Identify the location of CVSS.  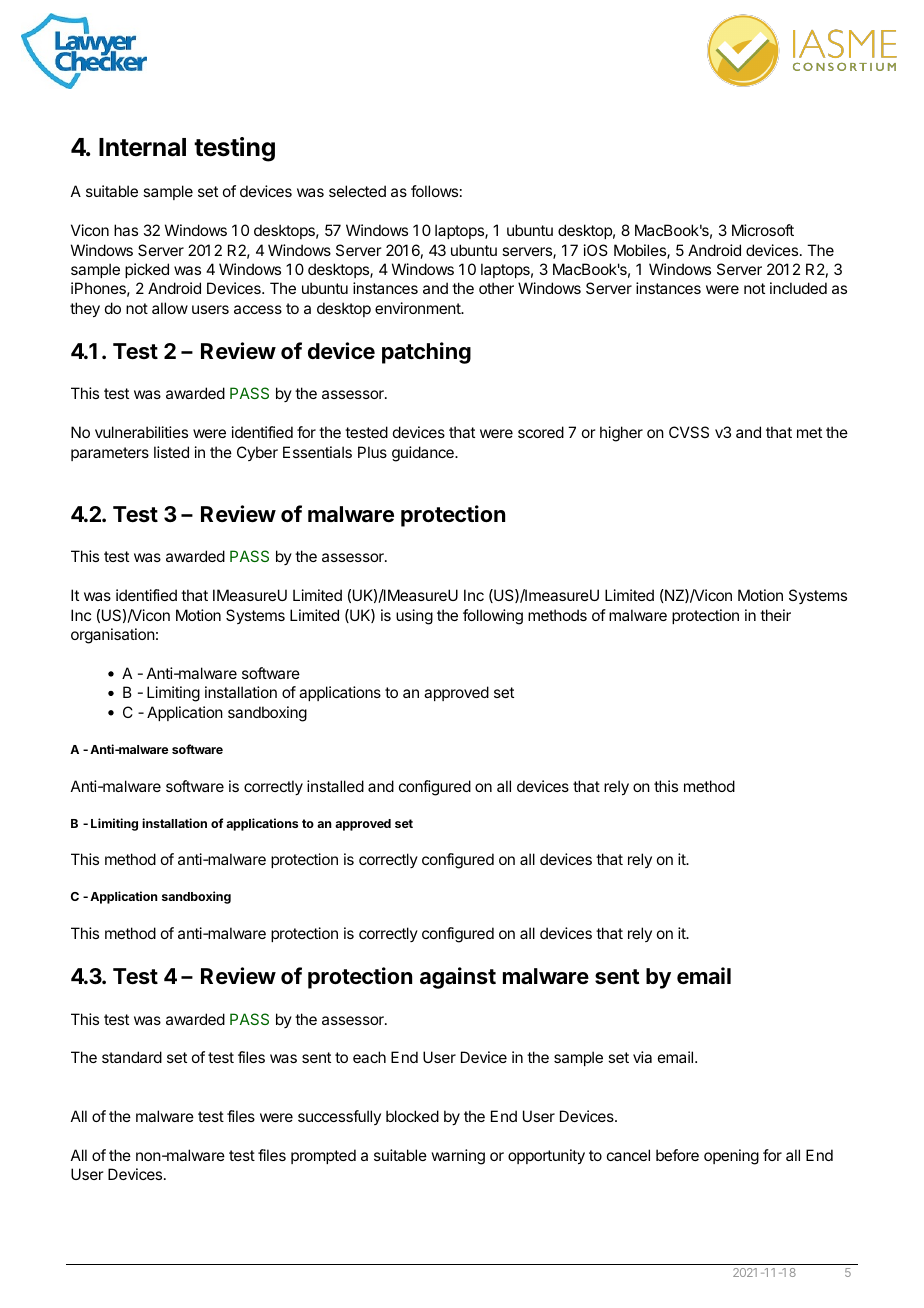
(689, 432).
